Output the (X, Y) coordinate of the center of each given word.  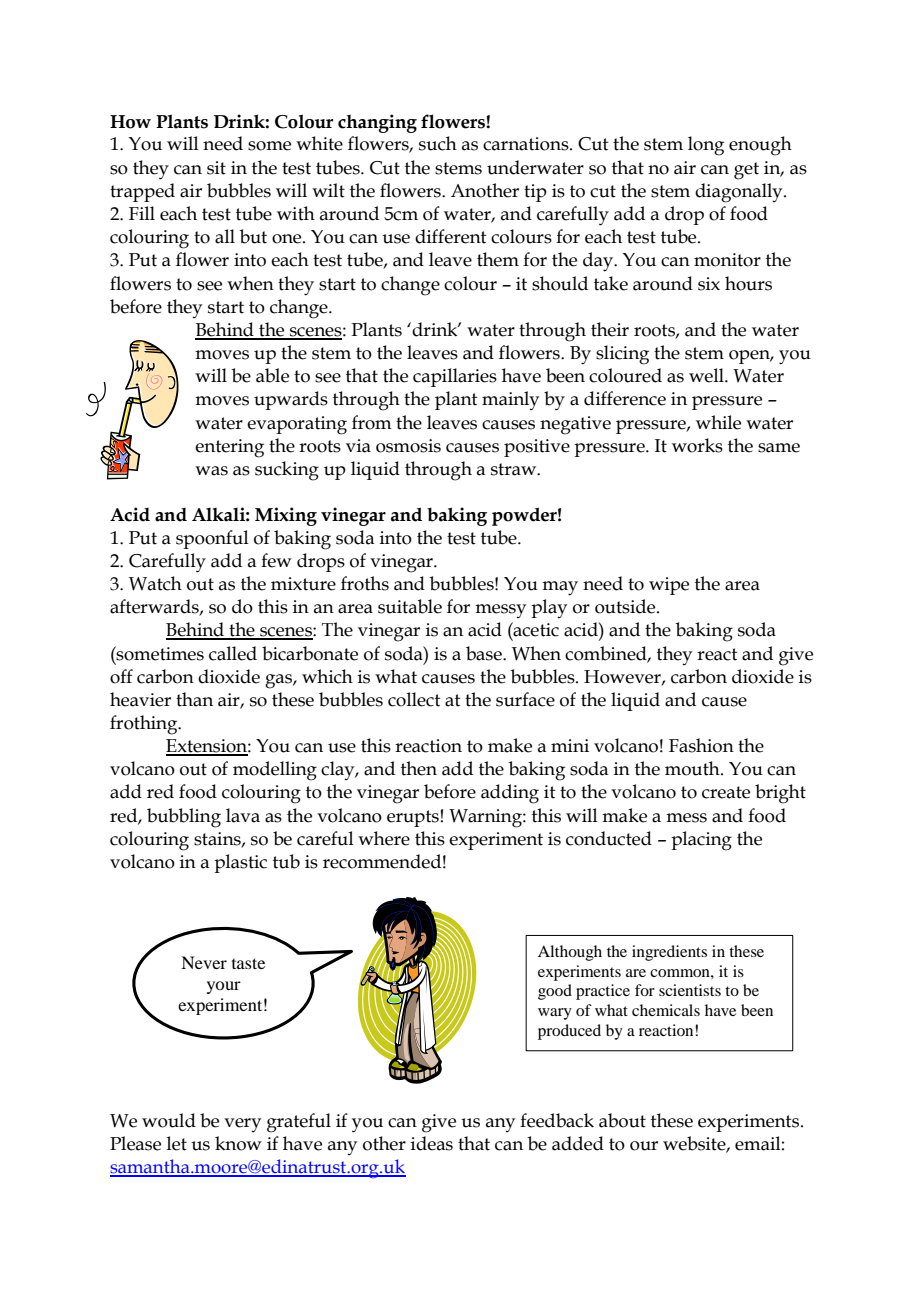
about (622, 1120)
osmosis (408, 446)
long (706, 146)
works (697, 445)
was (211, 471)
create (726, 792)
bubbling (184, 818)
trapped (142, 192)
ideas (432, 1143)
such (438, 143)
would (169, 1120)
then (419, 768)
